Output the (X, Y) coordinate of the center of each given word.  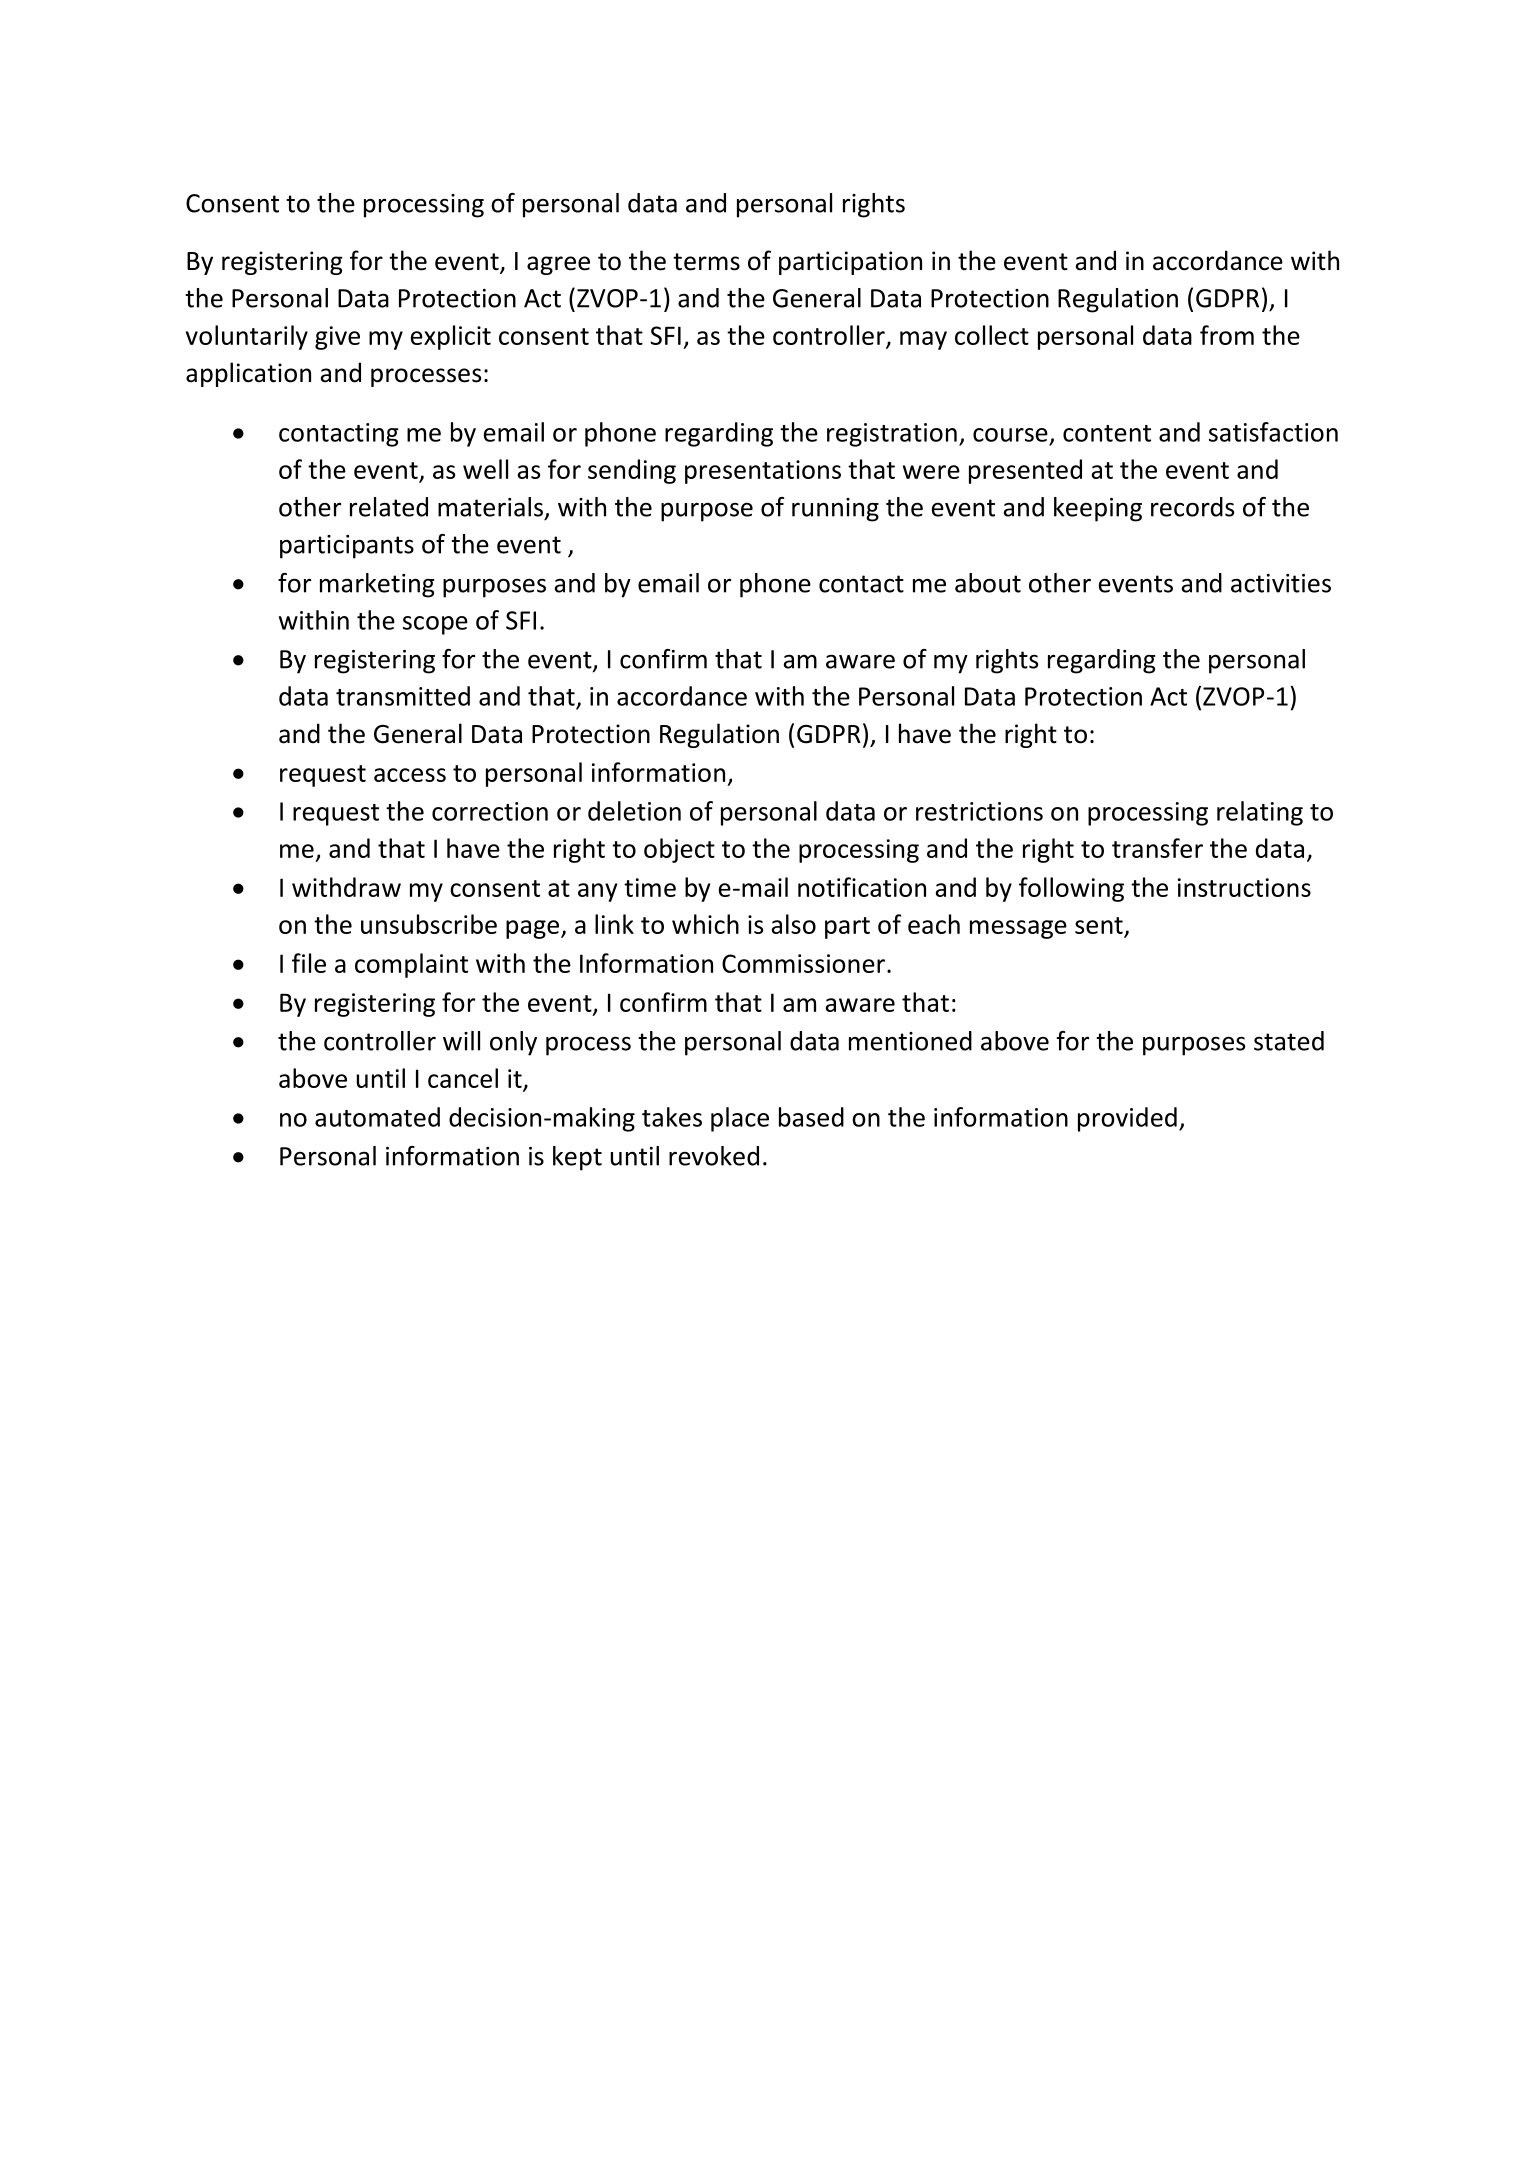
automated (377, 1117)
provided (1127, 1119)
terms (706, 262)
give (337, 338)
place (740, 1119)
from (1227, 335)
